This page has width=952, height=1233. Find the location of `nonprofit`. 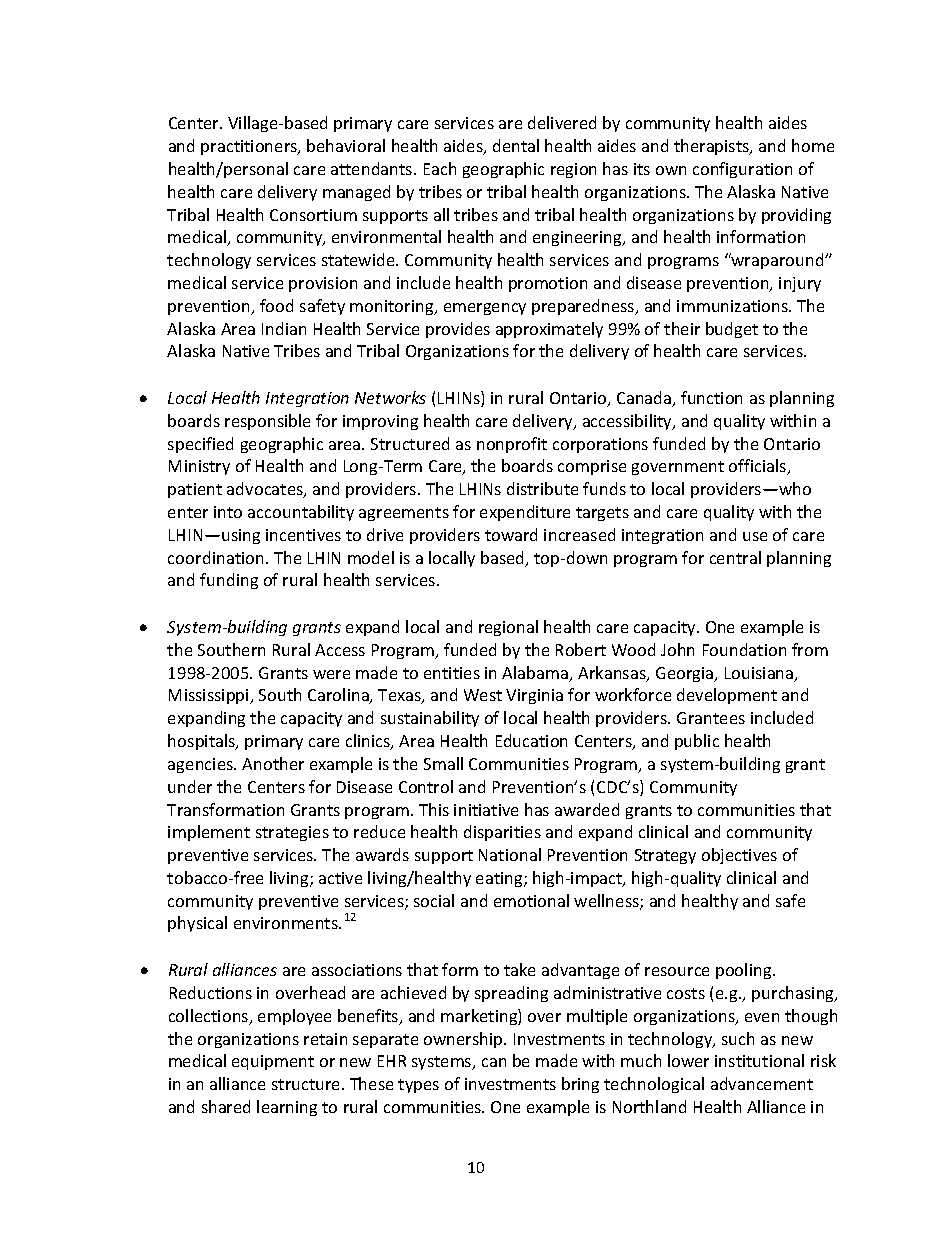

nonprofit is located at coordinates (512, 445).
